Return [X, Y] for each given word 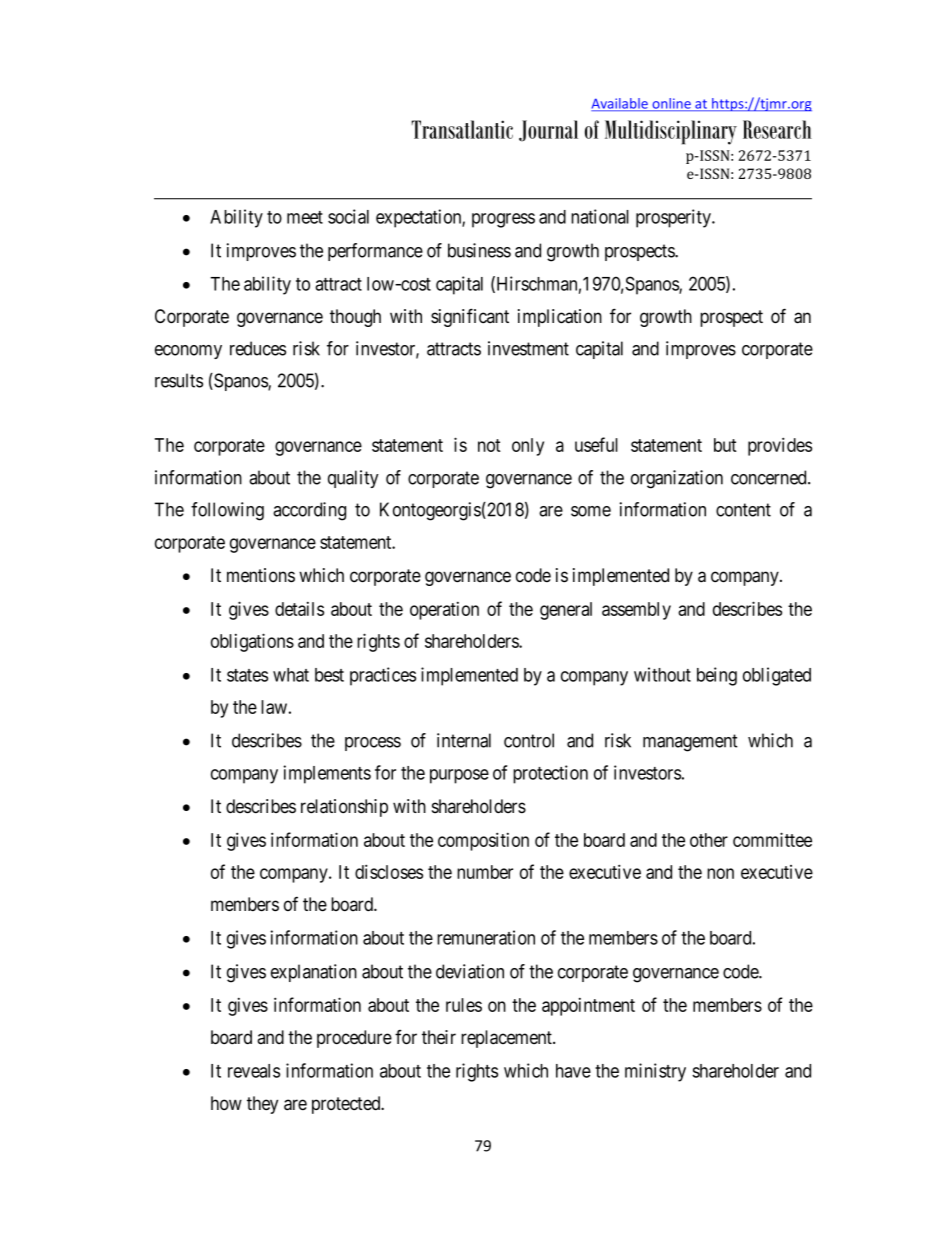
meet [305, 217]
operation [444, 611]
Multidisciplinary [671, 132]
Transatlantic [462, 129]
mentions [261, 575]
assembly [636, 611]
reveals [254, 1071]
